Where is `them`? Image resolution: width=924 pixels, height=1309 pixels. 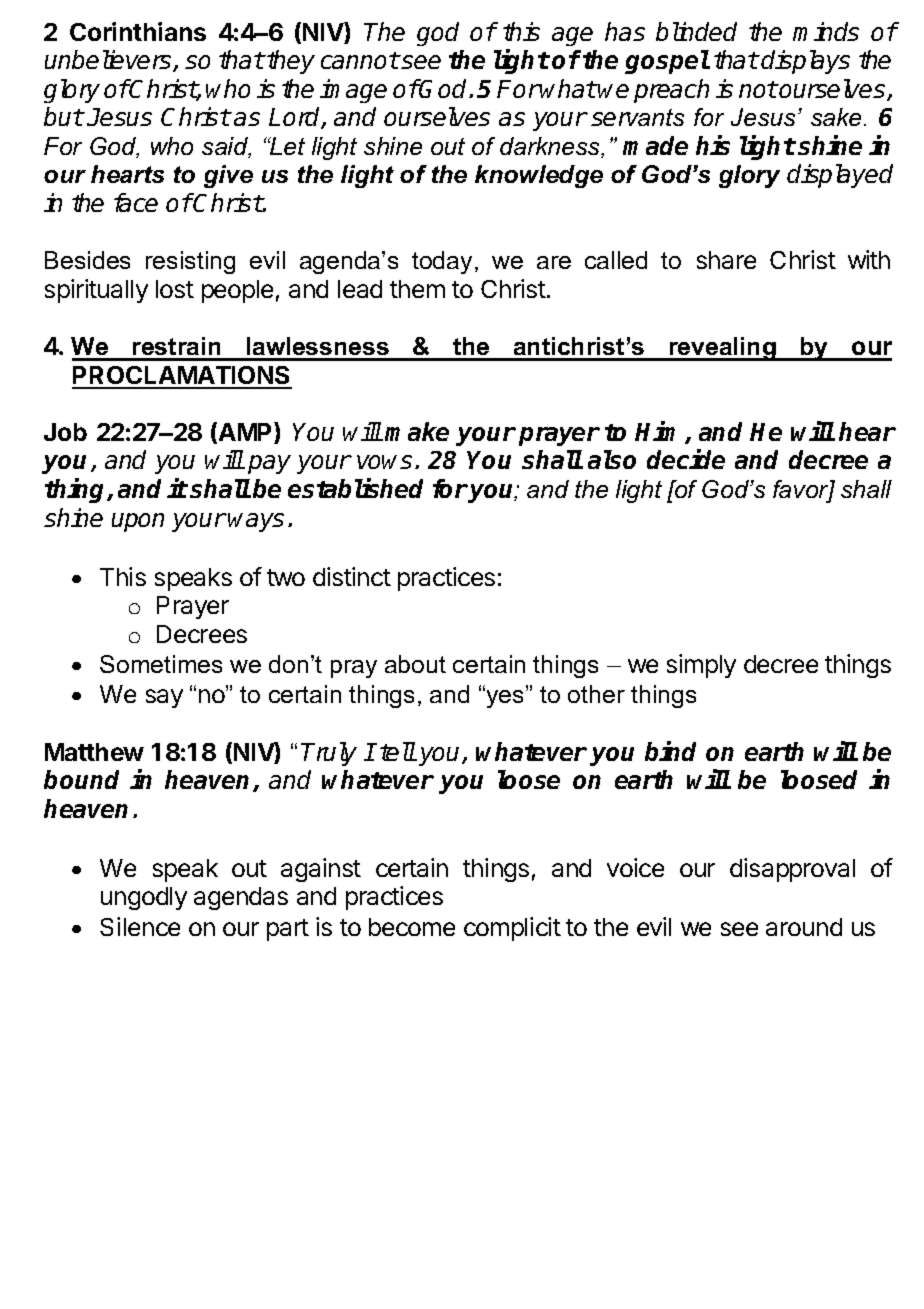
them is located at coordinates (417, 289).
